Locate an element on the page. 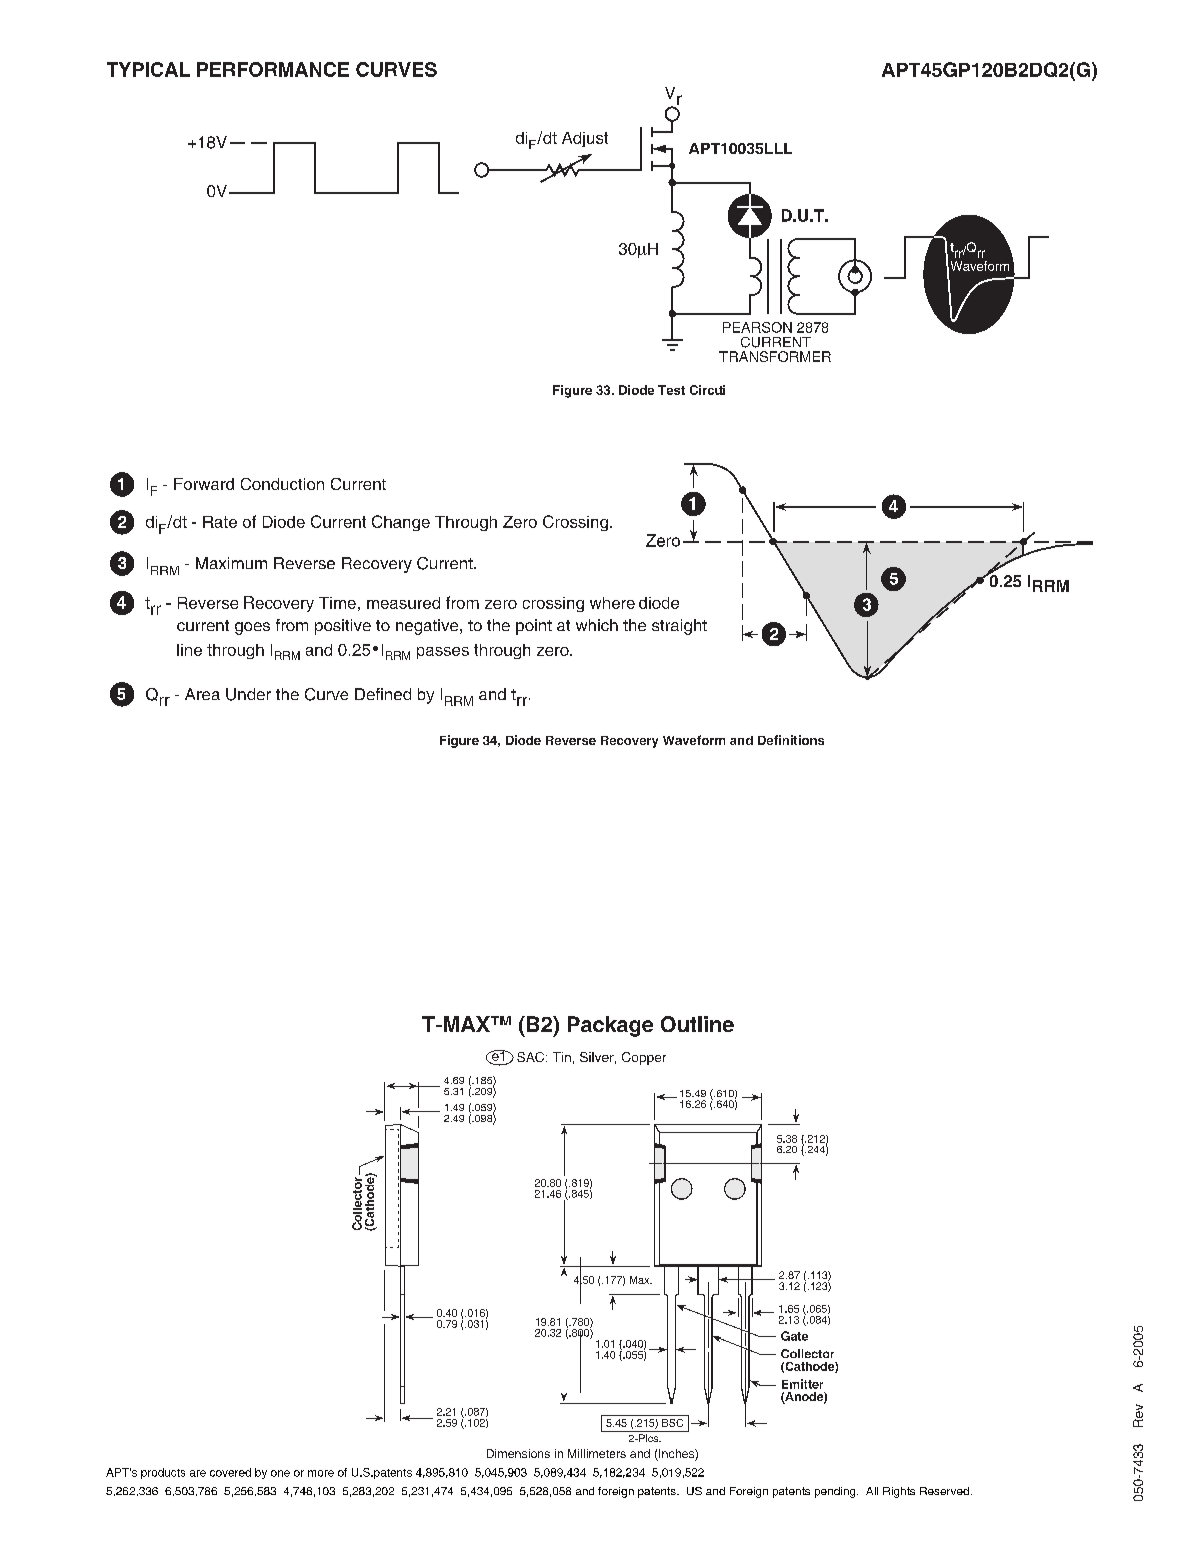 The image size is (1204, 1558). covered is located at coordinates (230, 1472).
